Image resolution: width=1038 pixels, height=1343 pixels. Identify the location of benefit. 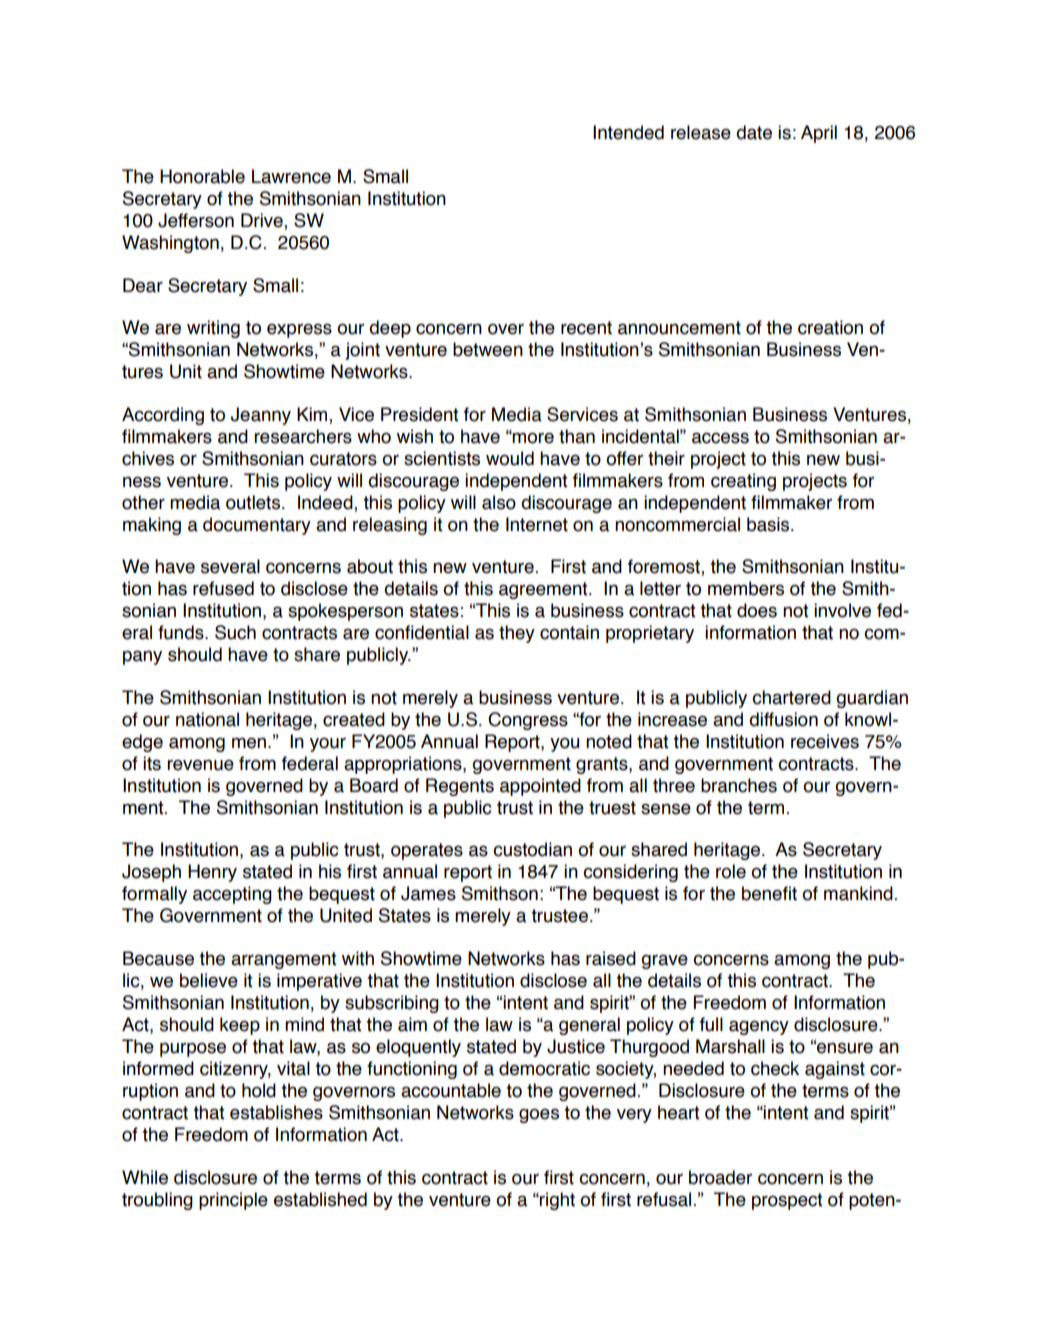
(769, 893).
